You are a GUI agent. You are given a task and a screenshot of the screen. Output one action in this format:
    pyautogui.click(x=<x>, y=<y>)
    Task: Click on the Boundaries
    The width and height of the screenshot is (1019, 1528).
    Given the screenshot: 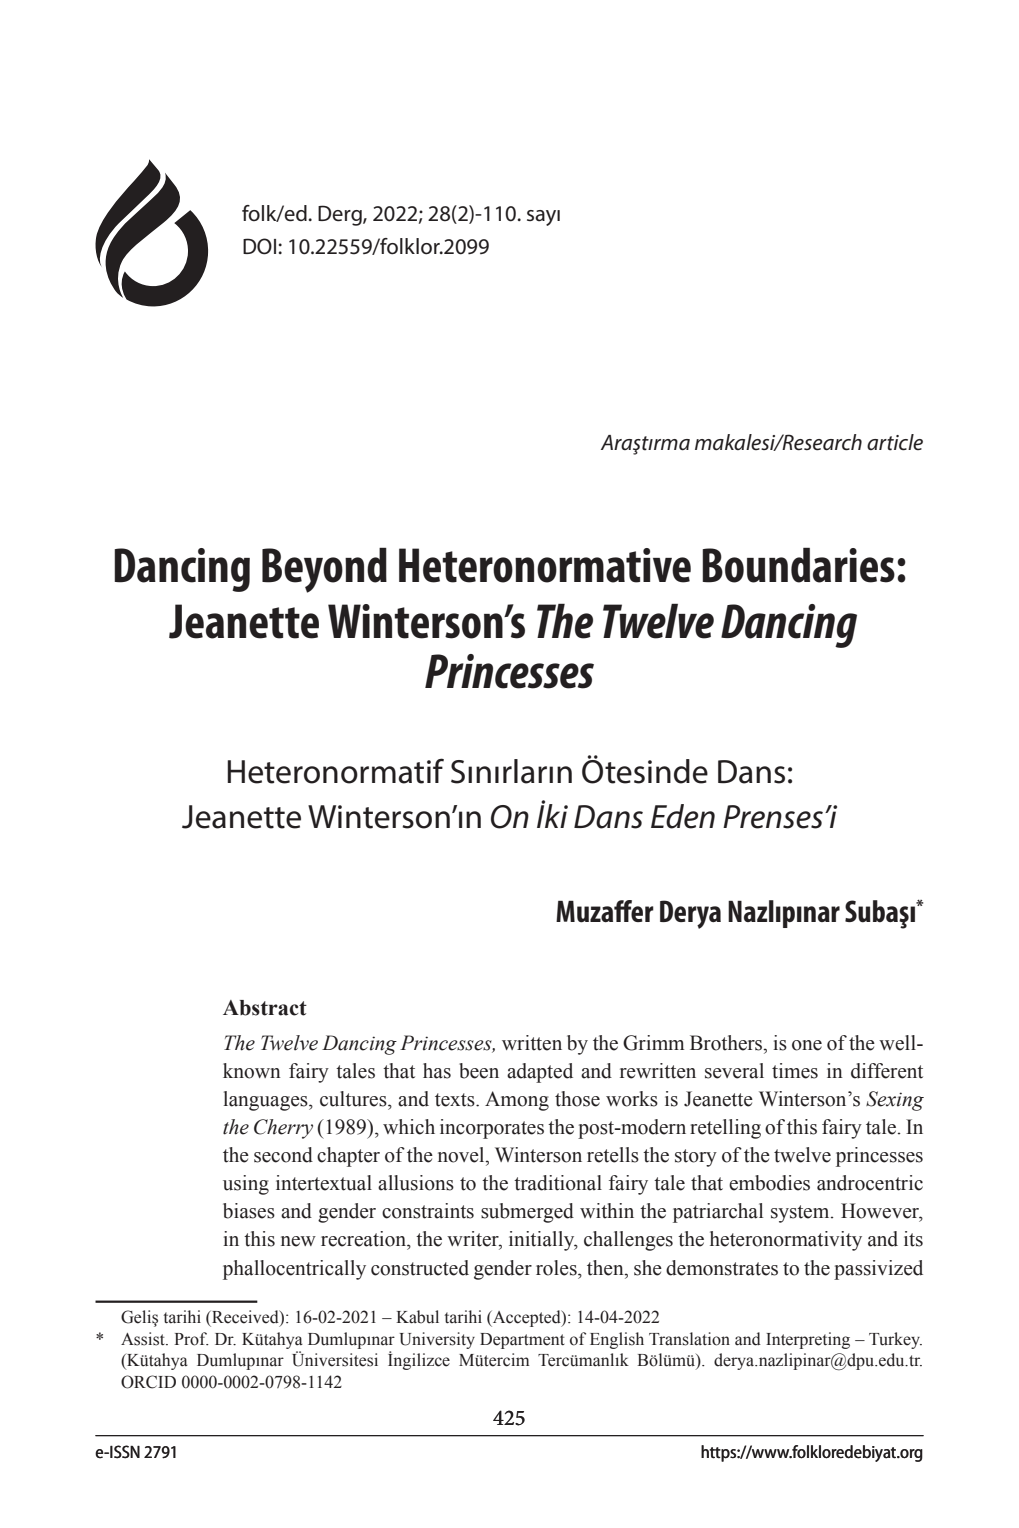 What is the action you would take?
    pyautogui.click(x=798, y=565)
